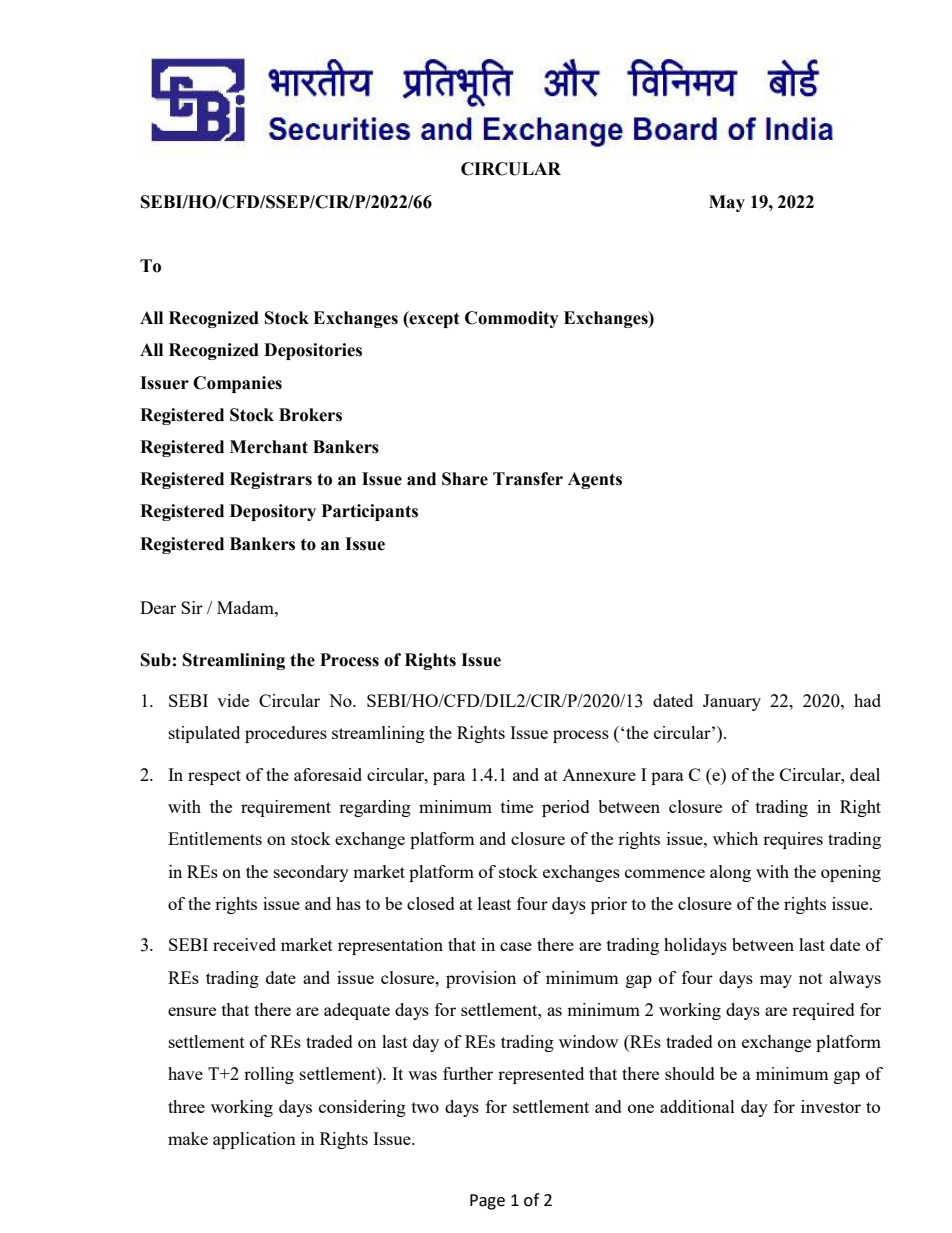  What do you see at coordinates (246, 607) in the image?
I see `Madam` at bounding box center [246, 607].
